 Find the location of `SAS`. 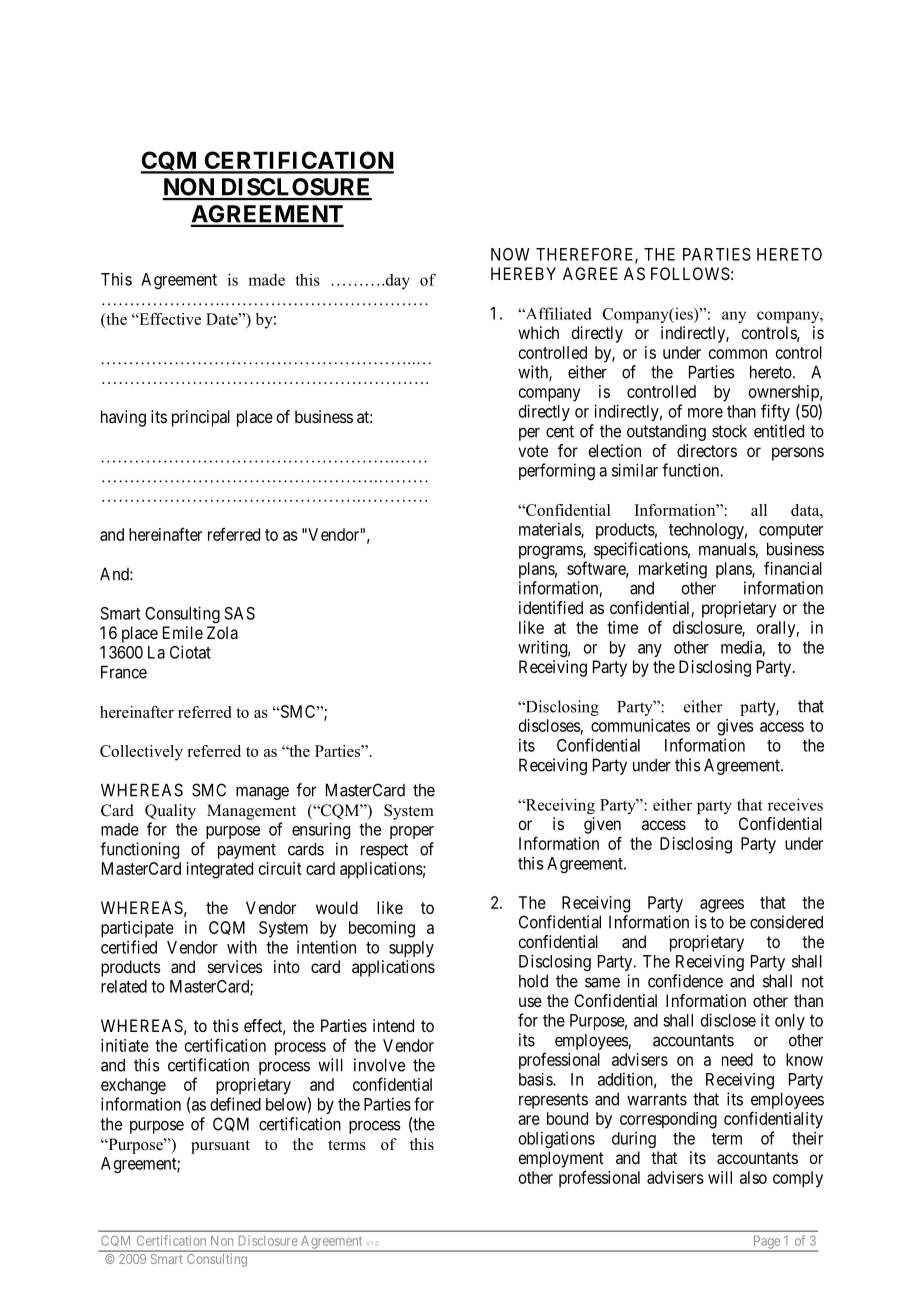

SAS is located at coordinates (239, 613).
